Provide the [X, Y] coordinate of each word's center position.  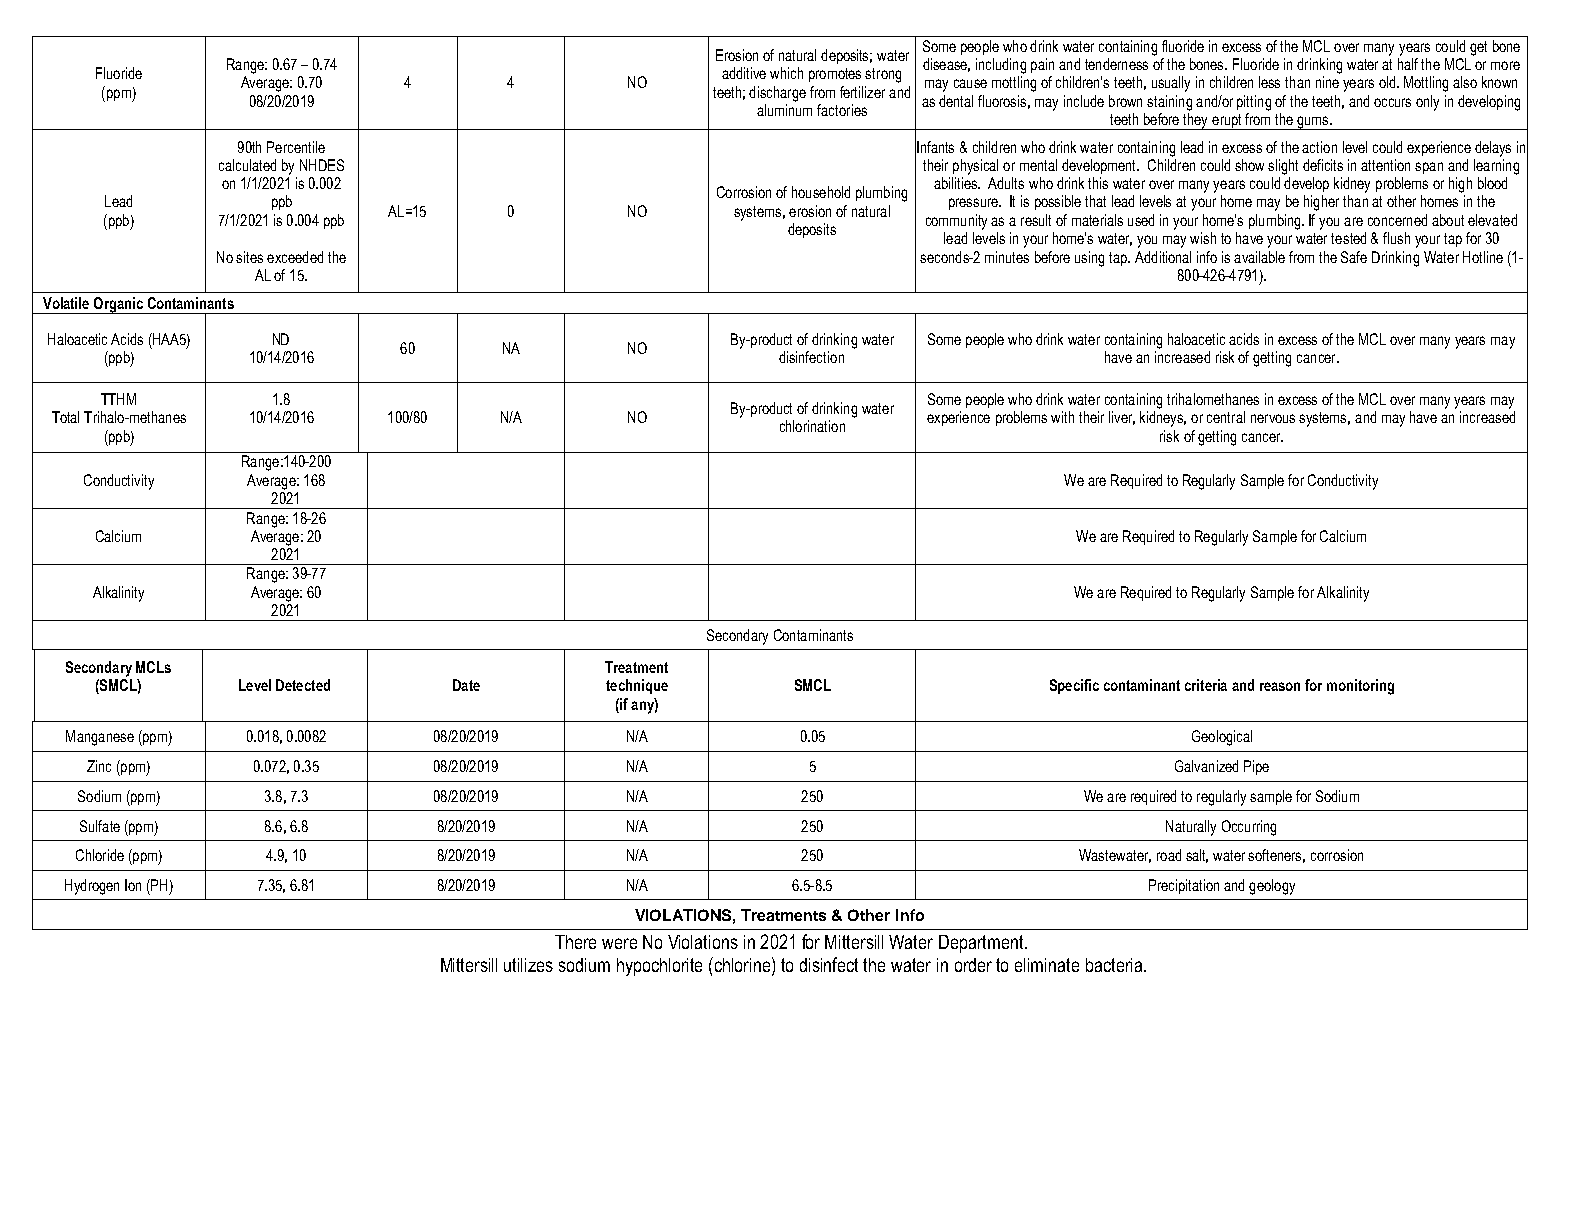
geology [1272, 887]
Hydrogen [92, 887]
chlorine [744, 964]
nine [1327, 82]
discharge [777, 94]
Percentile [296, 147]
